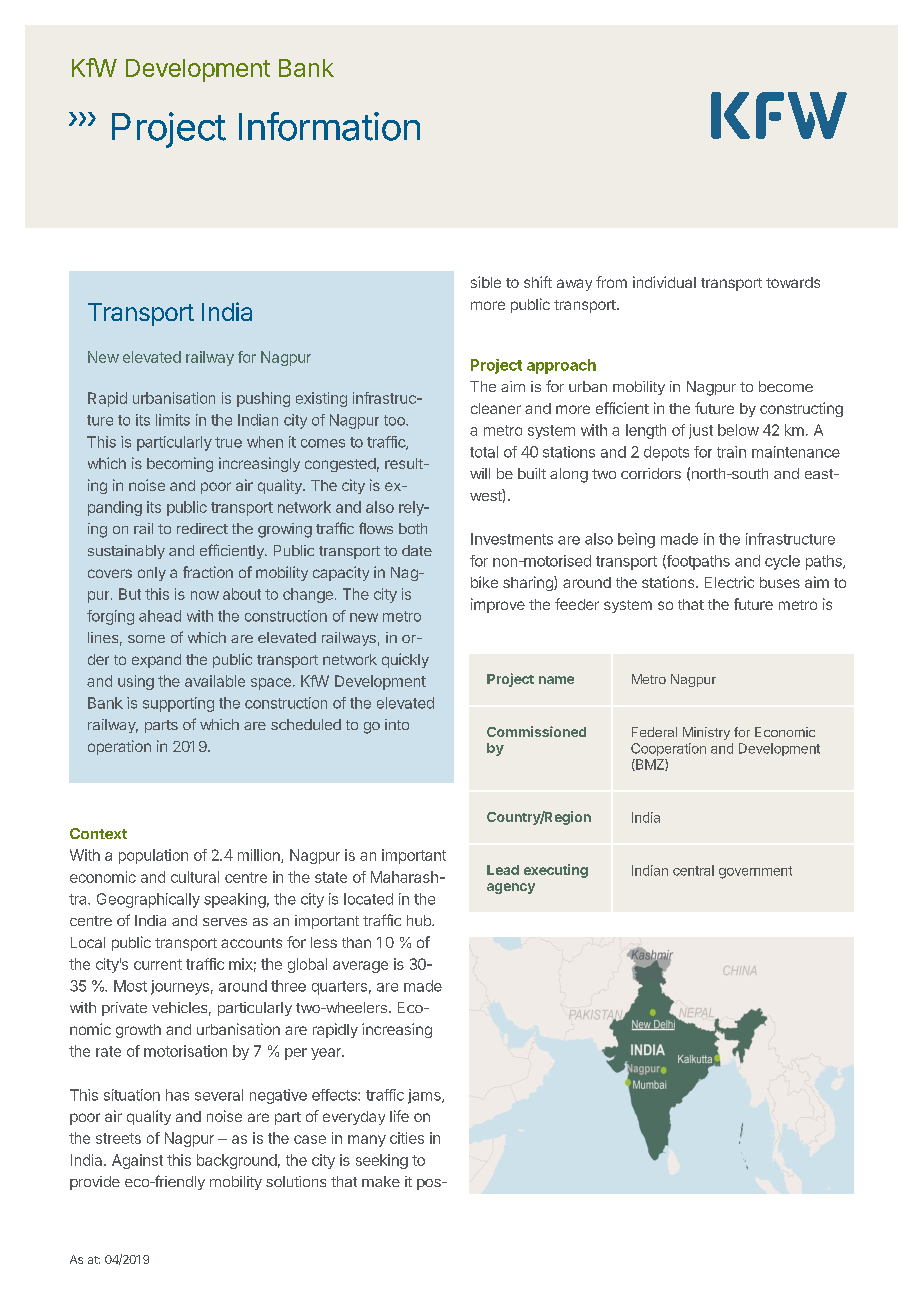 This document has height=1309, width=924. What do you see at coordinates (137, 1161) in the document?
I see `Against` at bounding box center [137, 1161].
